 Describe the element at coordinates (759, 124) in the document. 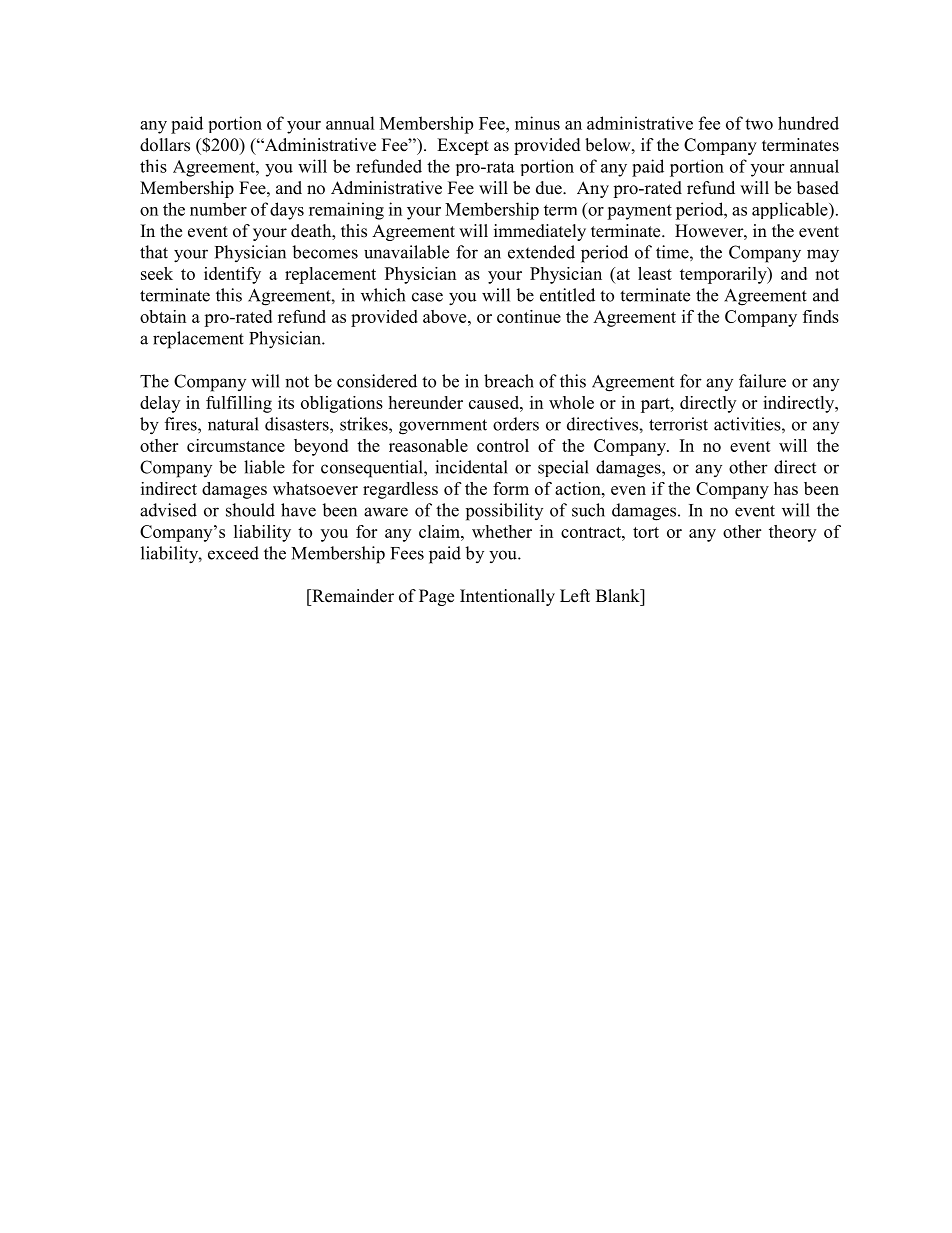

I see `two` at that location.
